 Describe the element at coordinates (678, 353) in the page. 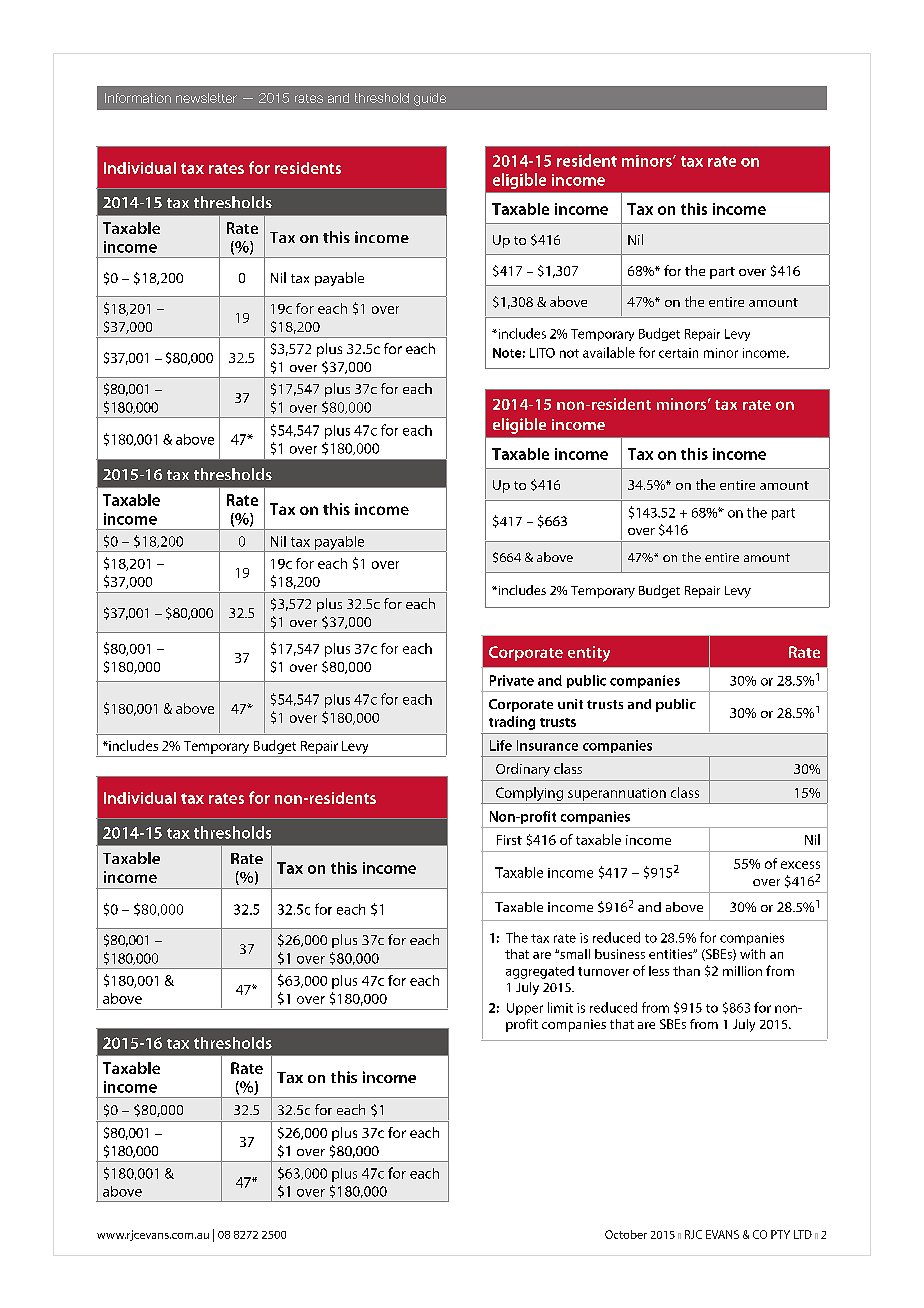

I see `certain` at that location.
